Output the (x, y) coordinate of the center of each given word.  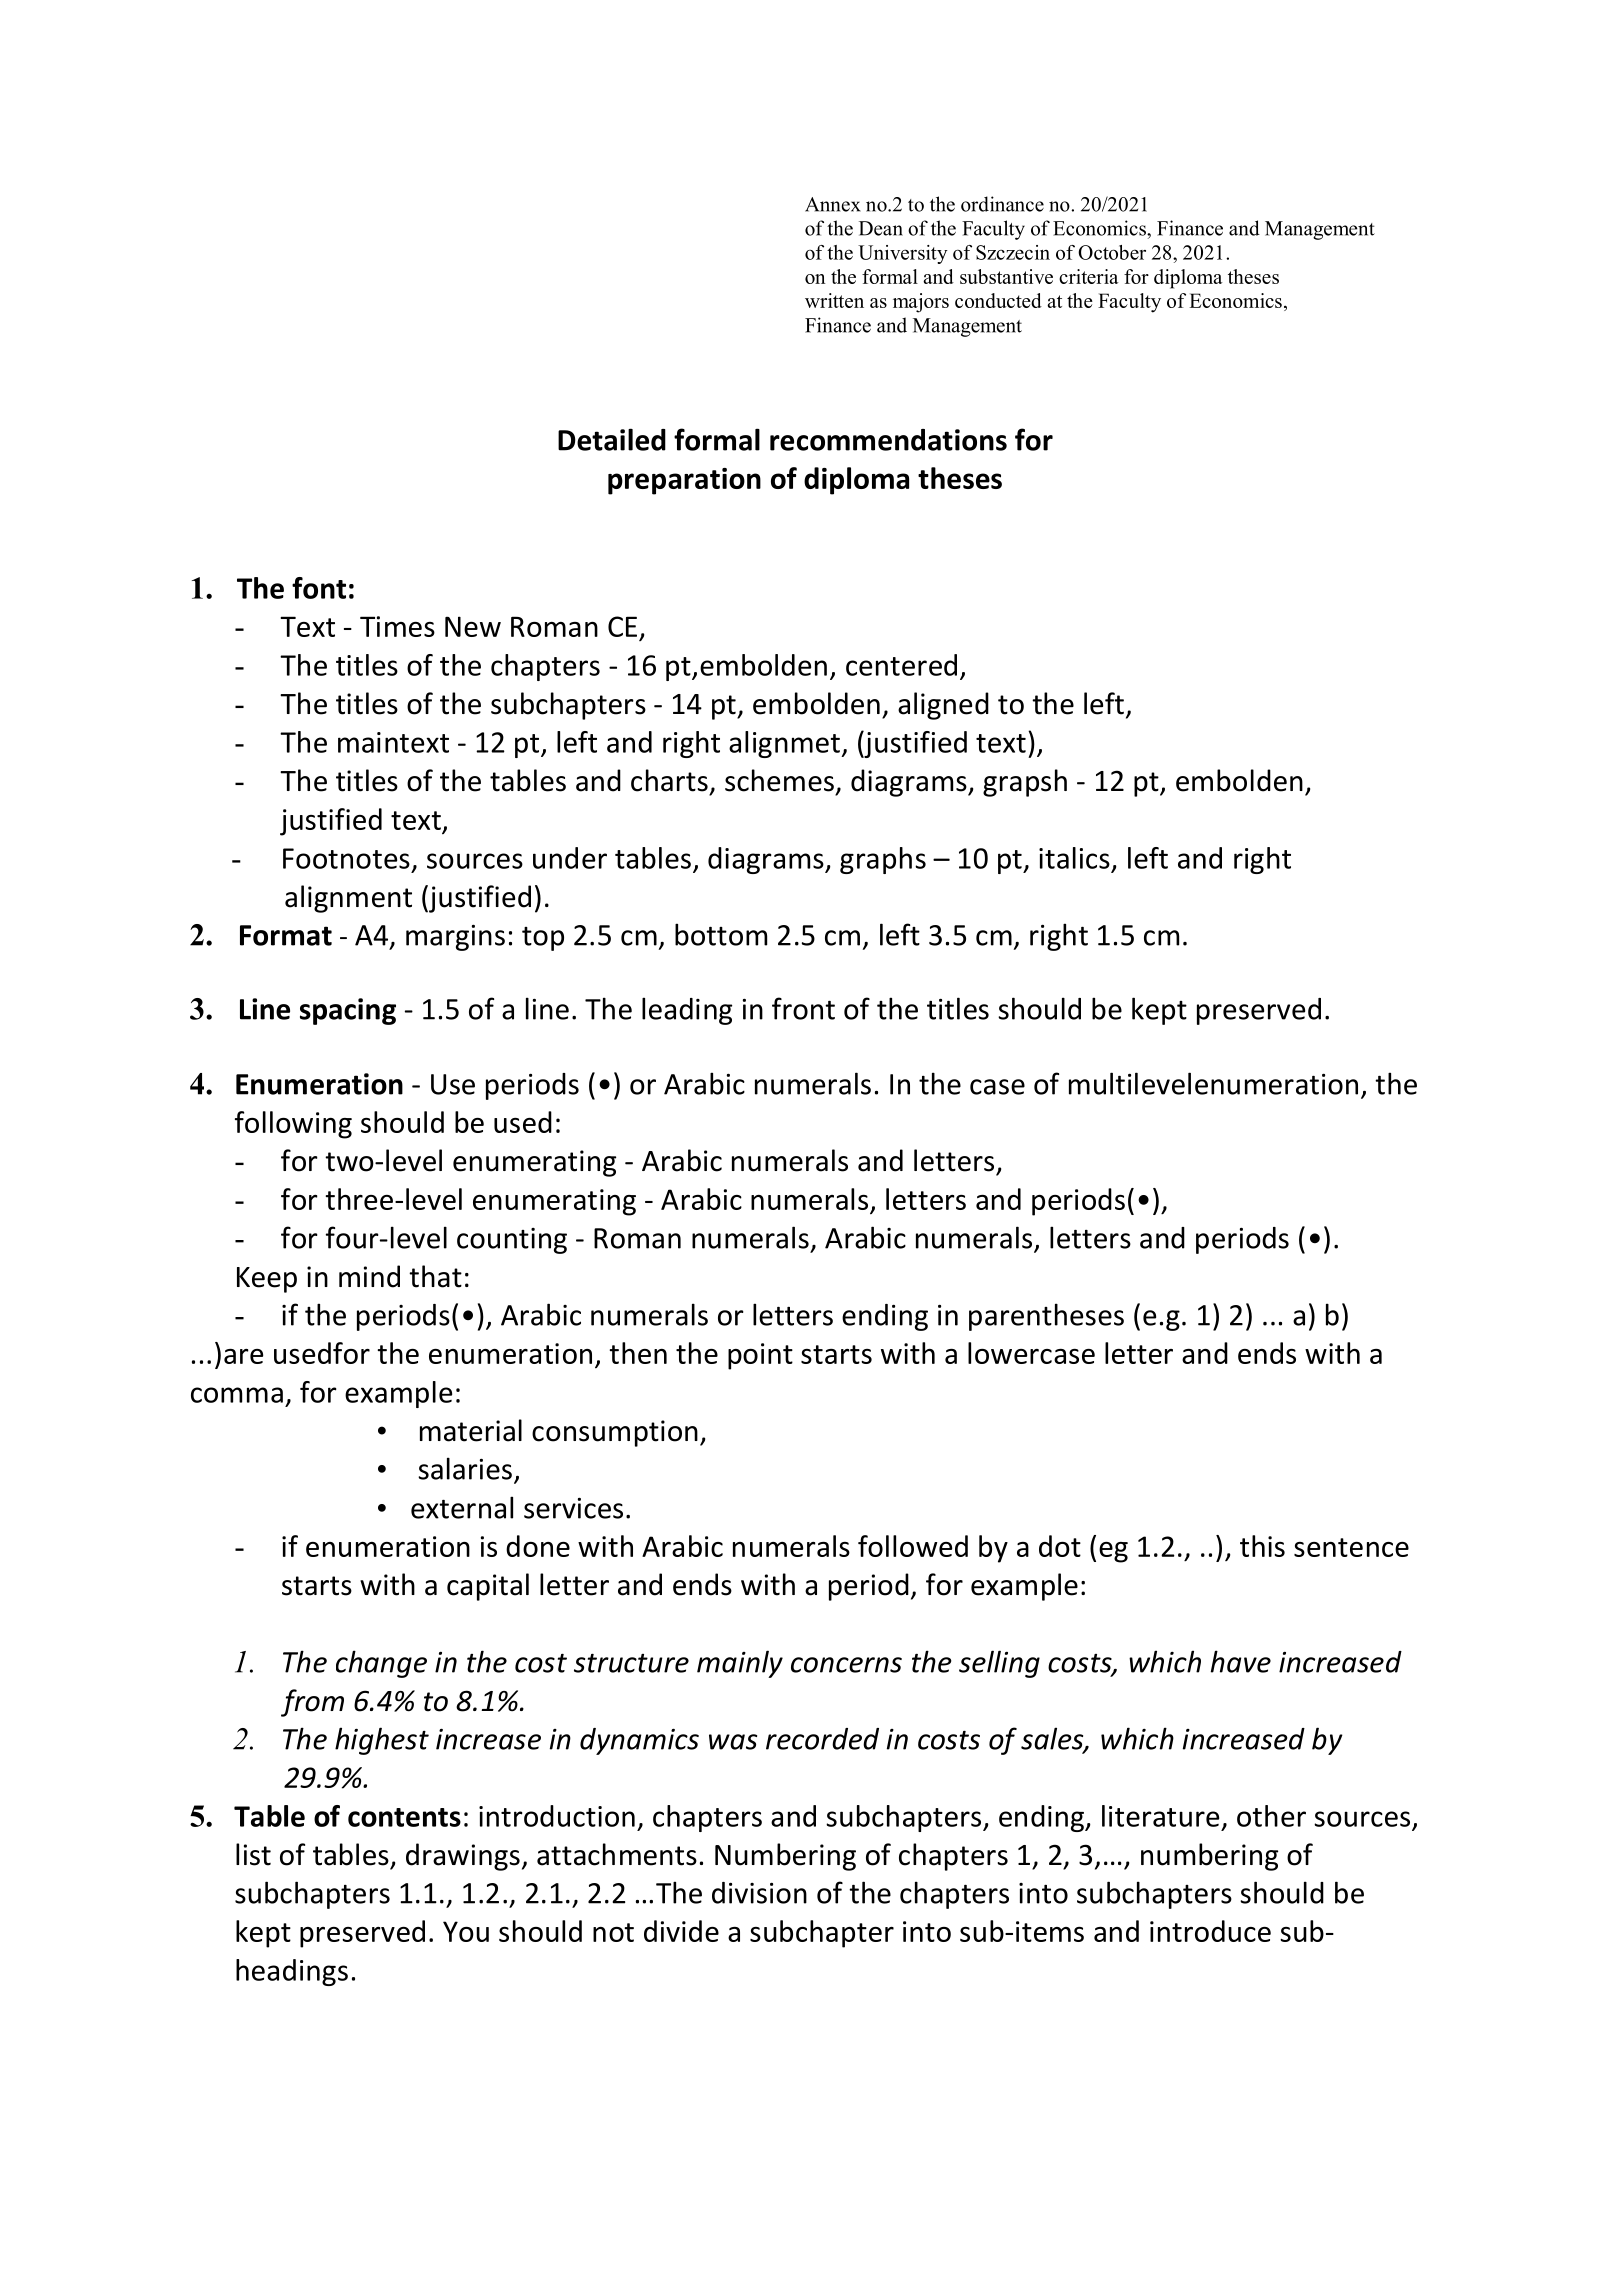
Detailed (612, 439)
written (834, 300)
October (1112, 252)
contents (404, 1817)
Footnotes (346, 858)
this (1262, 1546)
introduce (1210, 1931)
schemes (779, 780)
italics (1074, 858)
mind (369, 1276)
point (760, 1356)
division (759, 1893)
